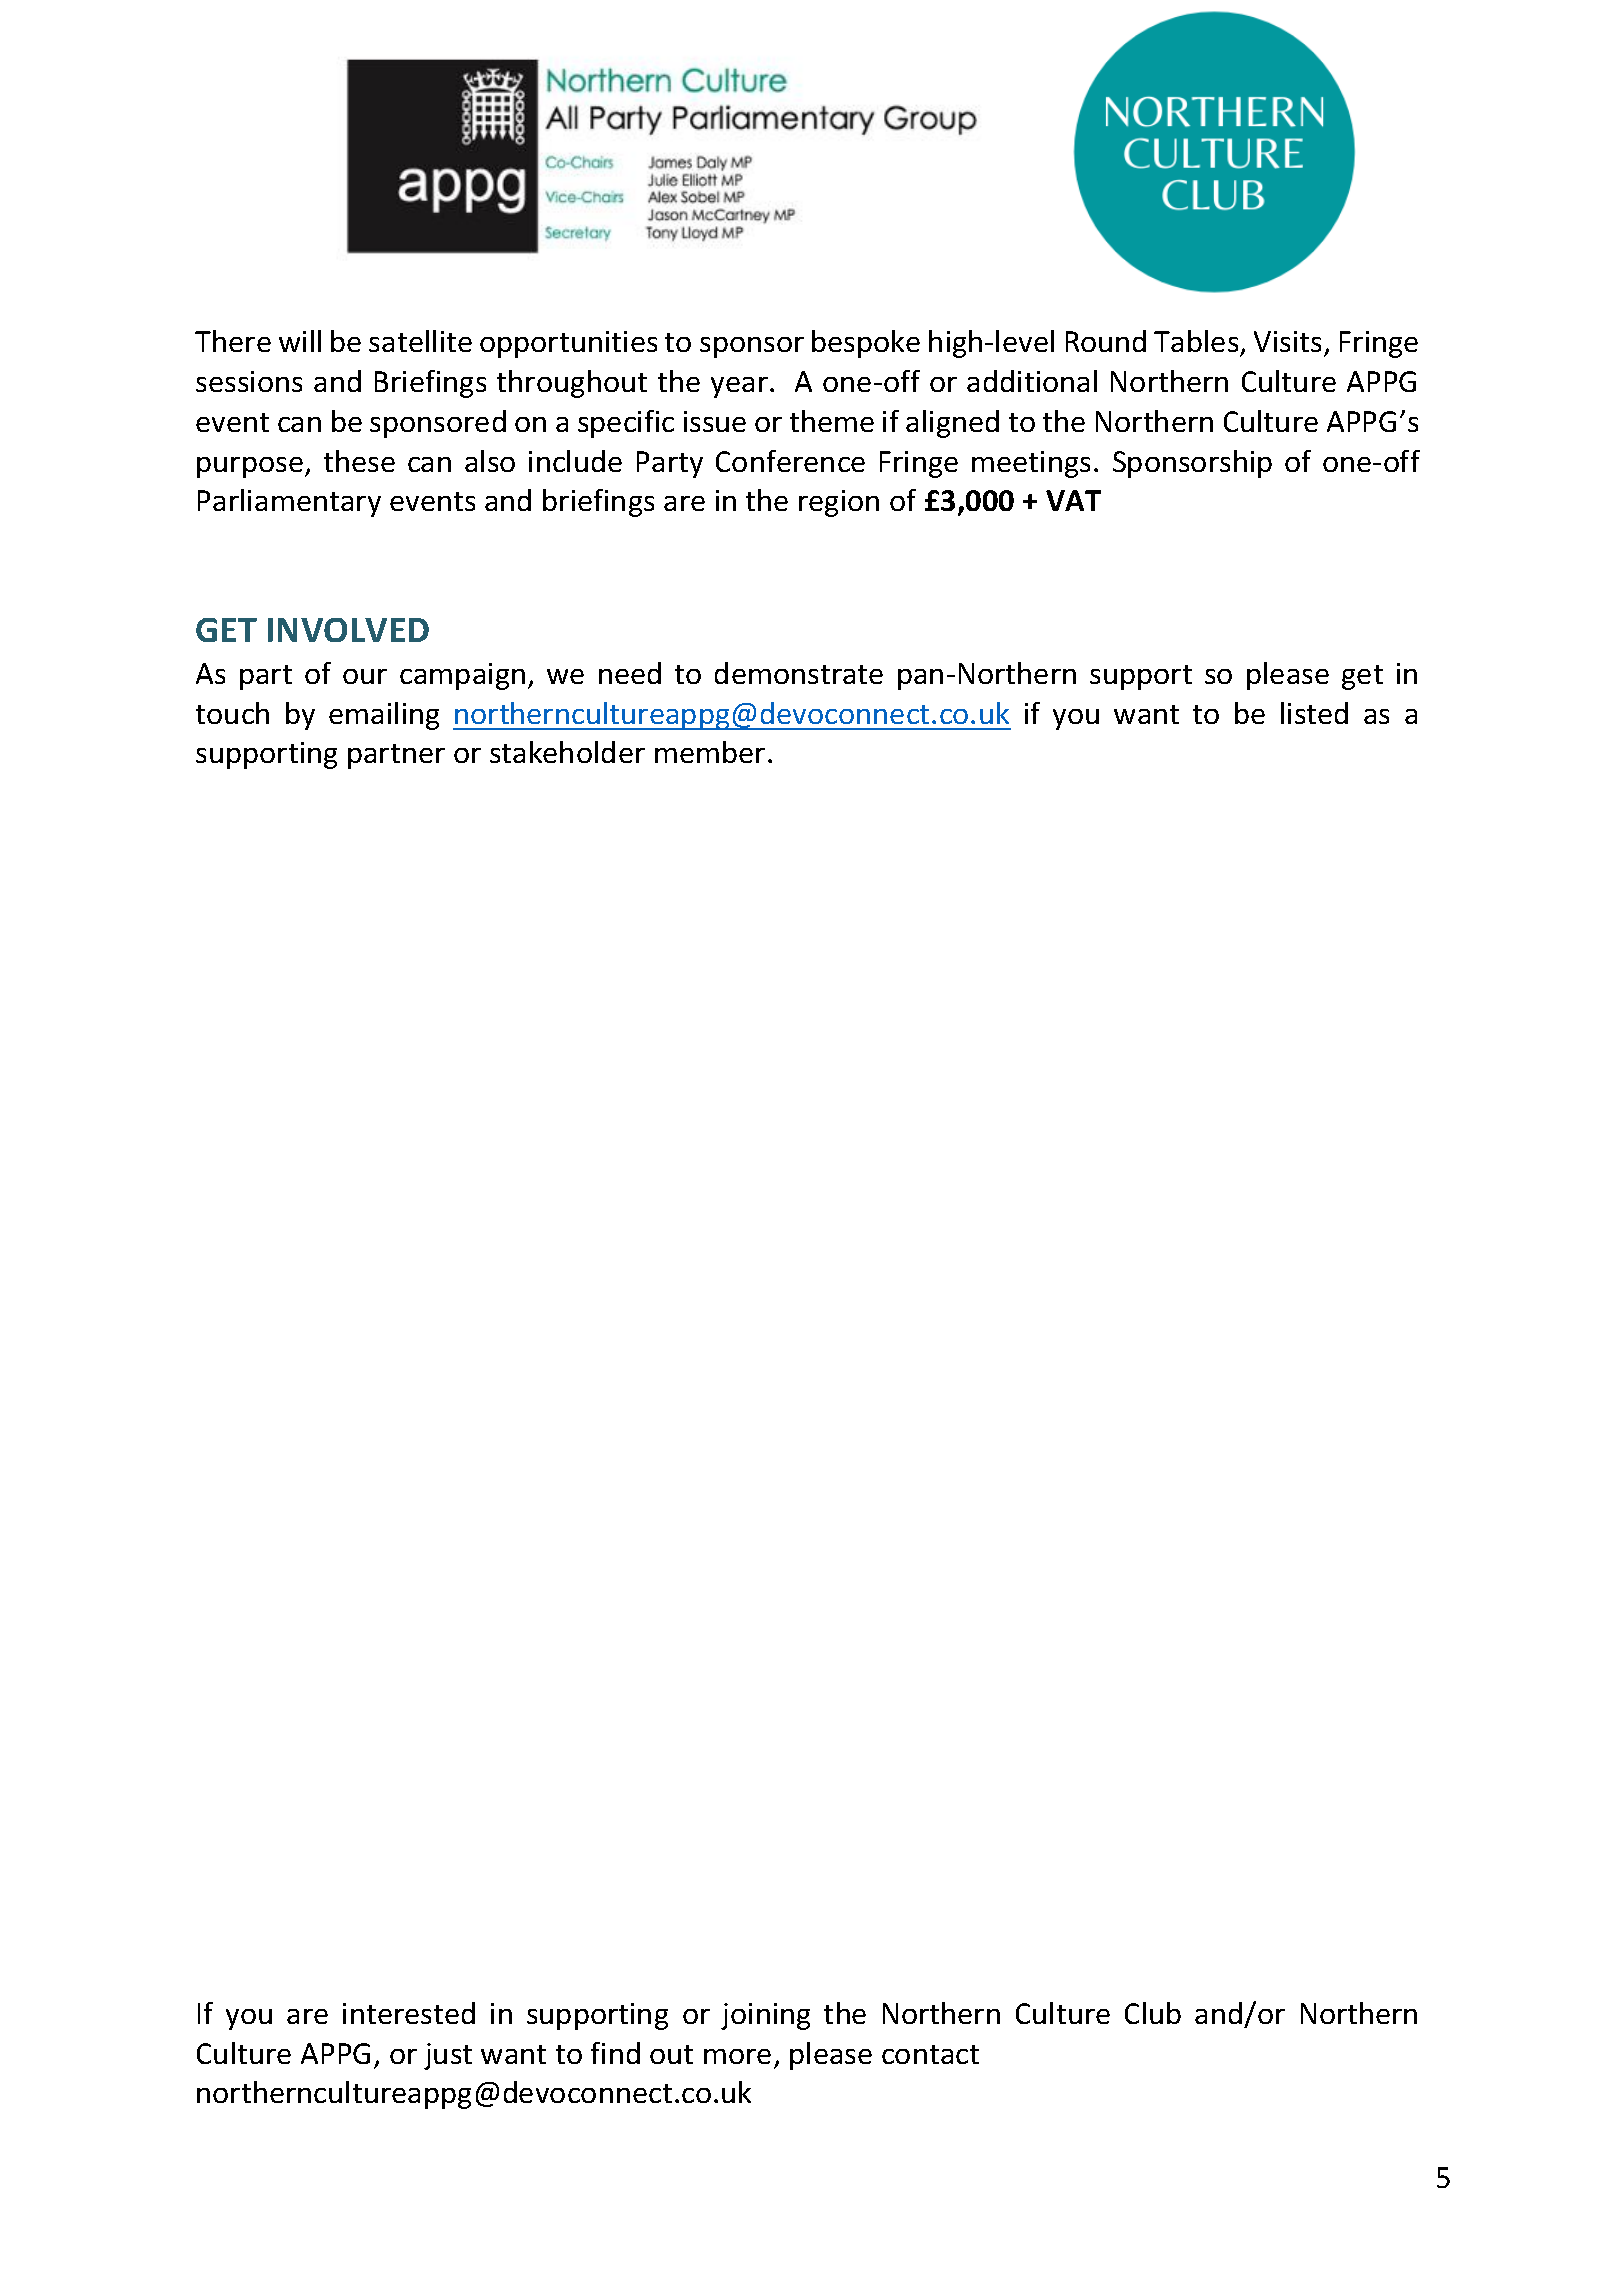 This document has height=2285, width=1615. I want to click on member, so click(710, 752).
